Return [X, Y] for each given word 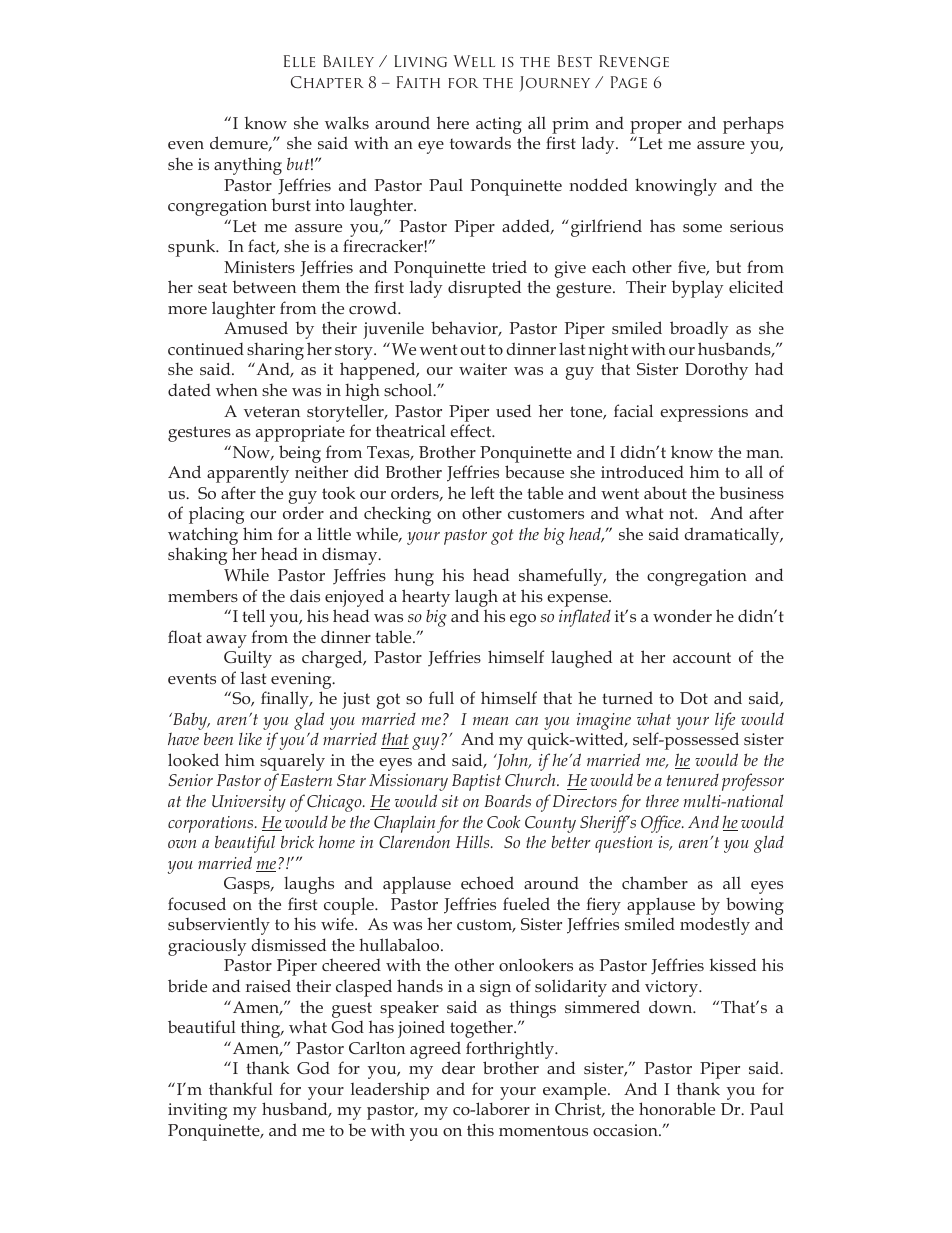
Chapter [327, 82]
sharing [275, 352]
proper [656, 127]
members [203, 595]
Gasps [248, 885]
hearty [426, 598]
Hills [474, 841]
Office [662, 824]
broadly [699, 330]
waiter [483, 369]
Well [474, 61]
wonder [682, 615]
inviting [197, 1111]
